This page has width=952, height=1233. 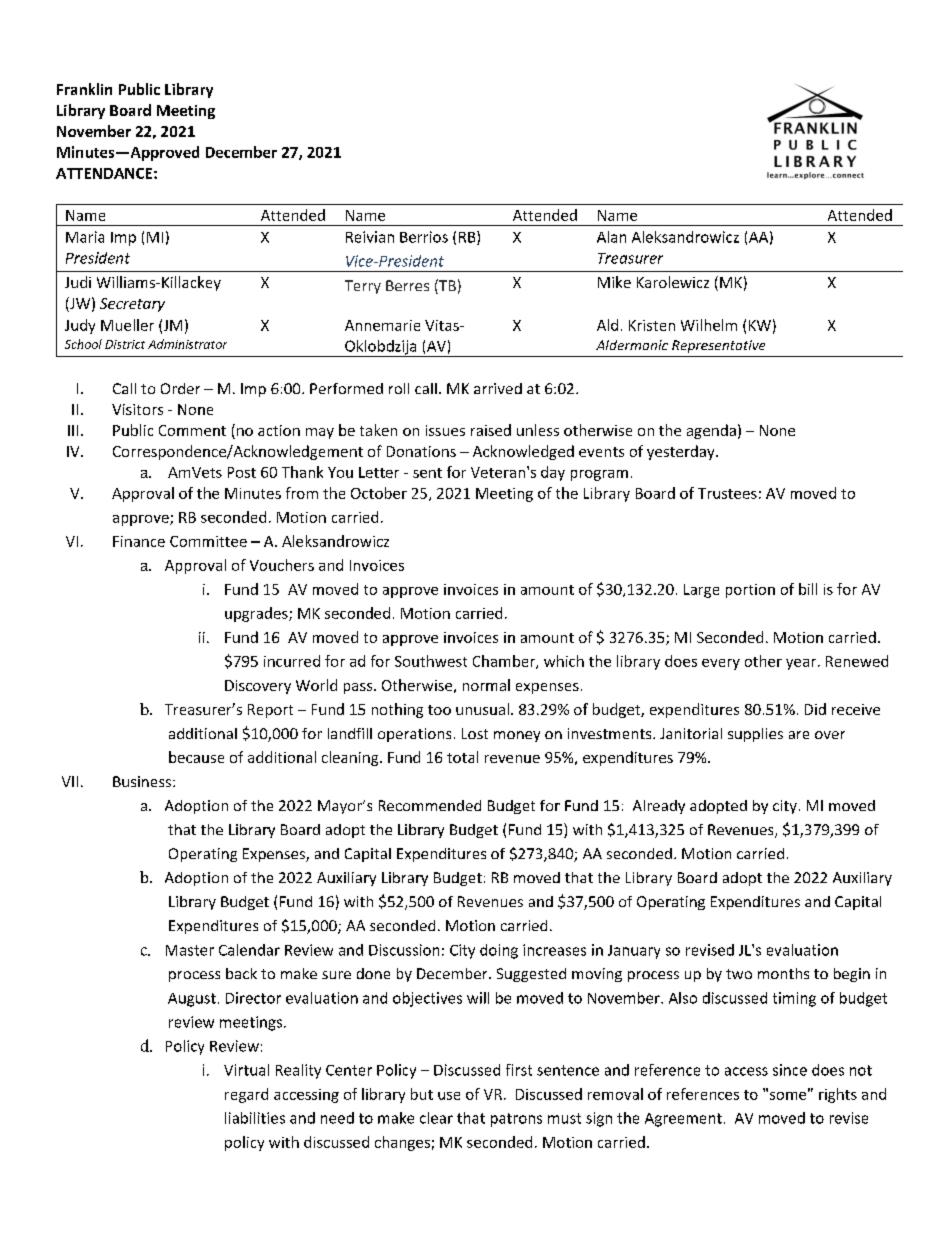 I want to click on Mike, so click(x=614, y=282).
